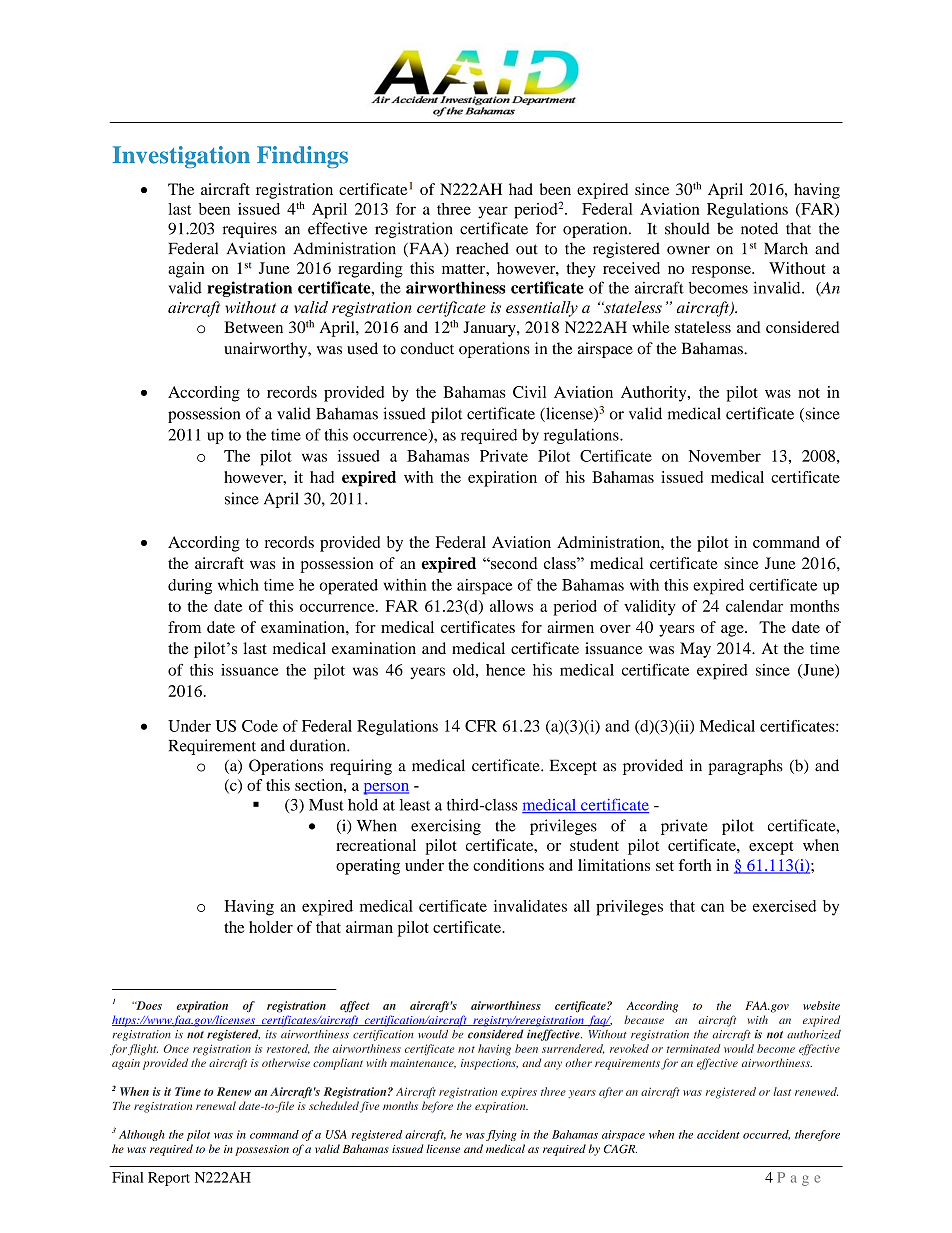 The width and height of the screenshot is (952, 1233). Describe the element at coordinates (725, 456) in the screenshot. I see `November` at that location.
